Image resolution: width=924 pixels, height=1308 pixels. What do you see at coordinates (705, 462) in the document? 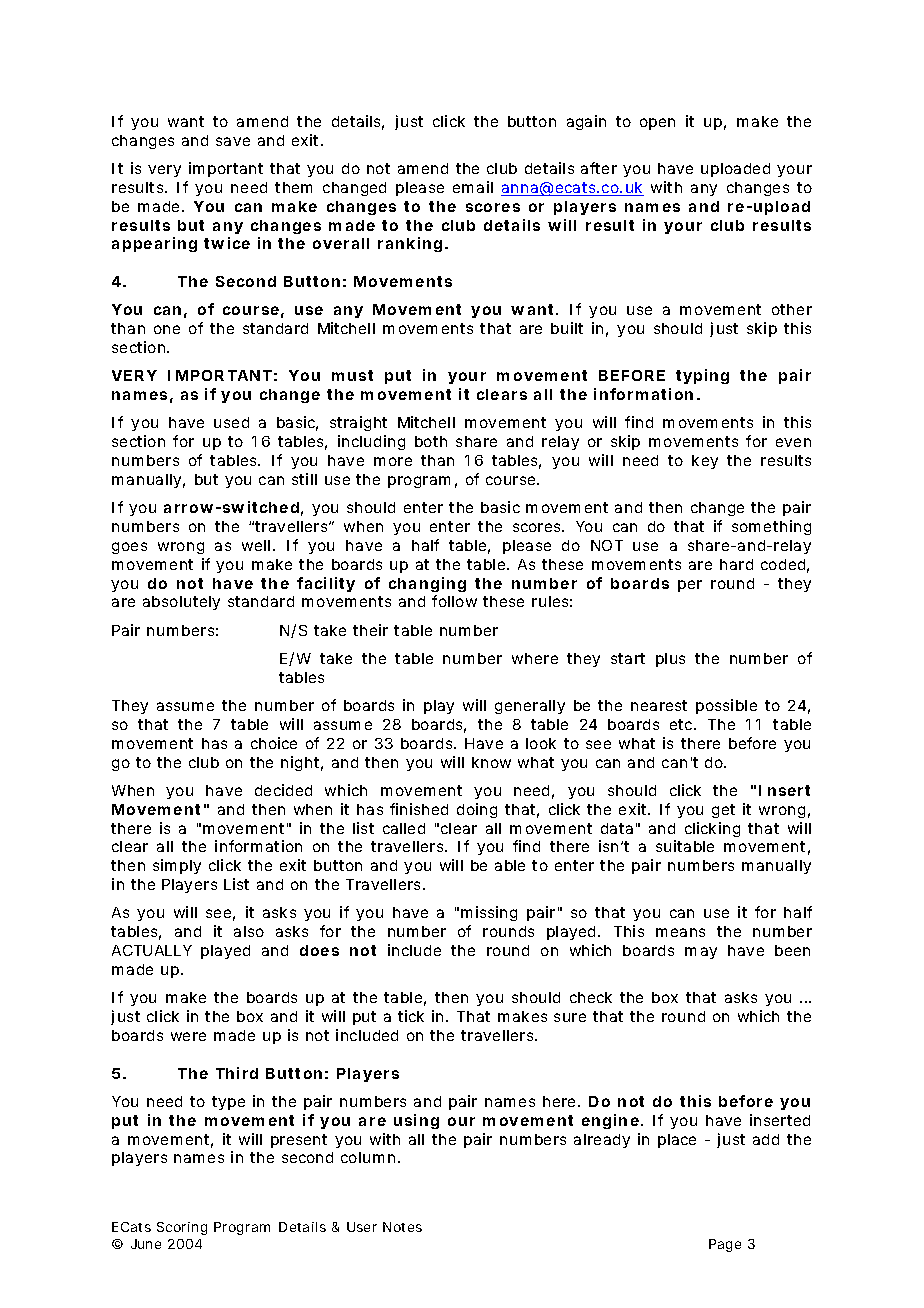
I see `key` at bounding box center [705, 462].
